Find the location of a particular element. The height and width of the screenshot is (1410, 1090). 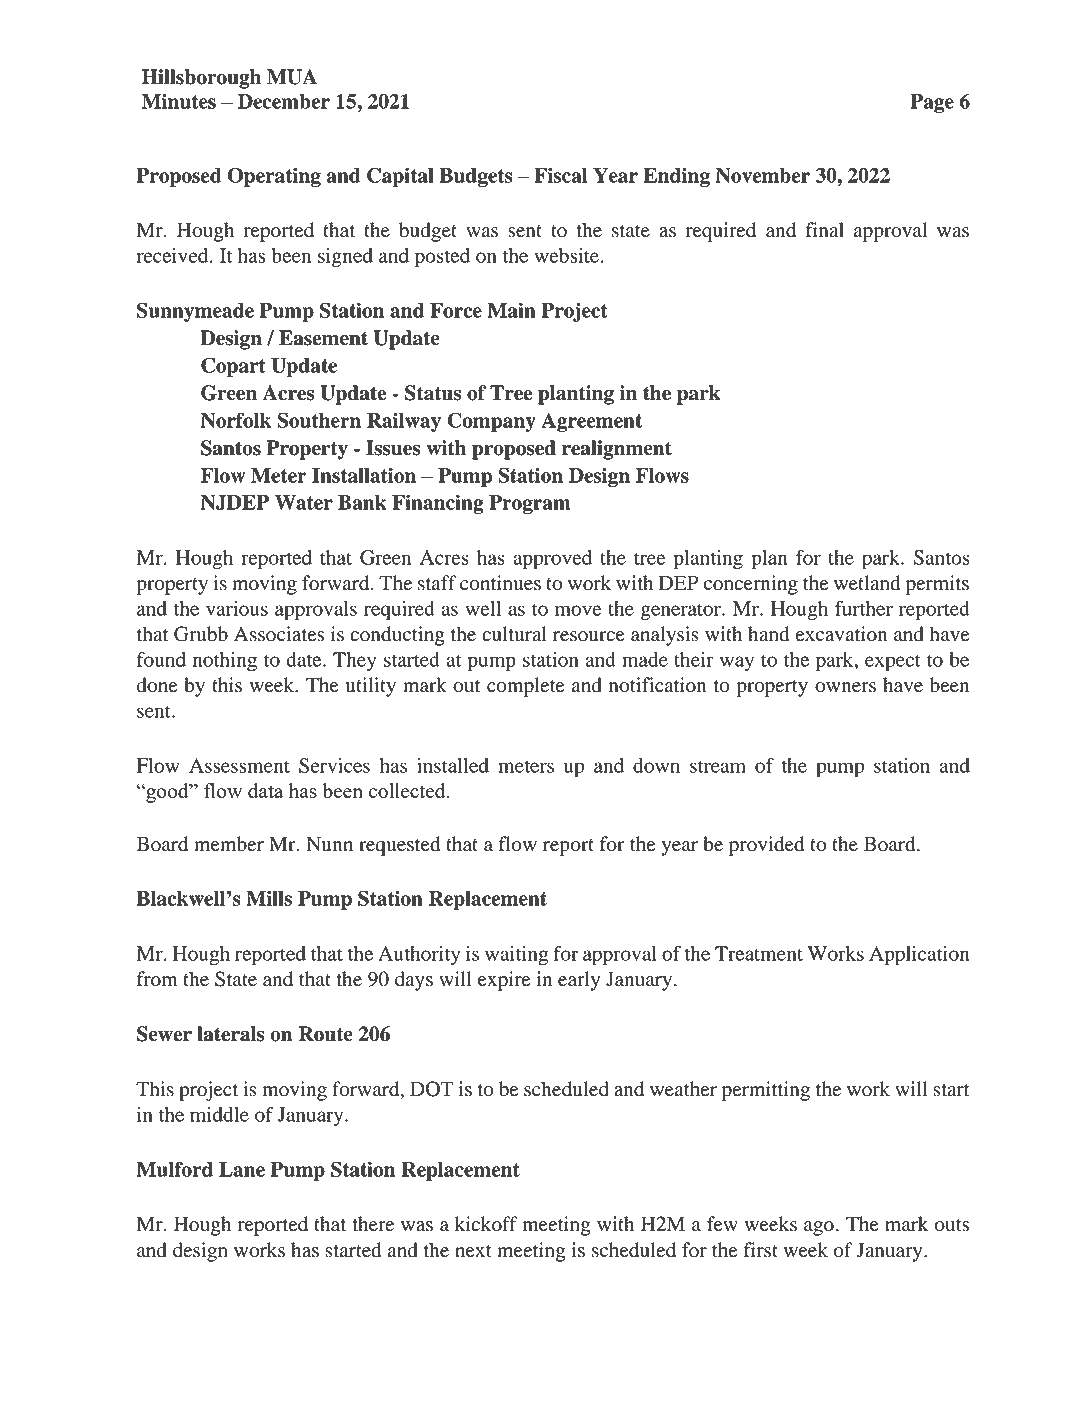

December is located at coordinates (284, 101).
